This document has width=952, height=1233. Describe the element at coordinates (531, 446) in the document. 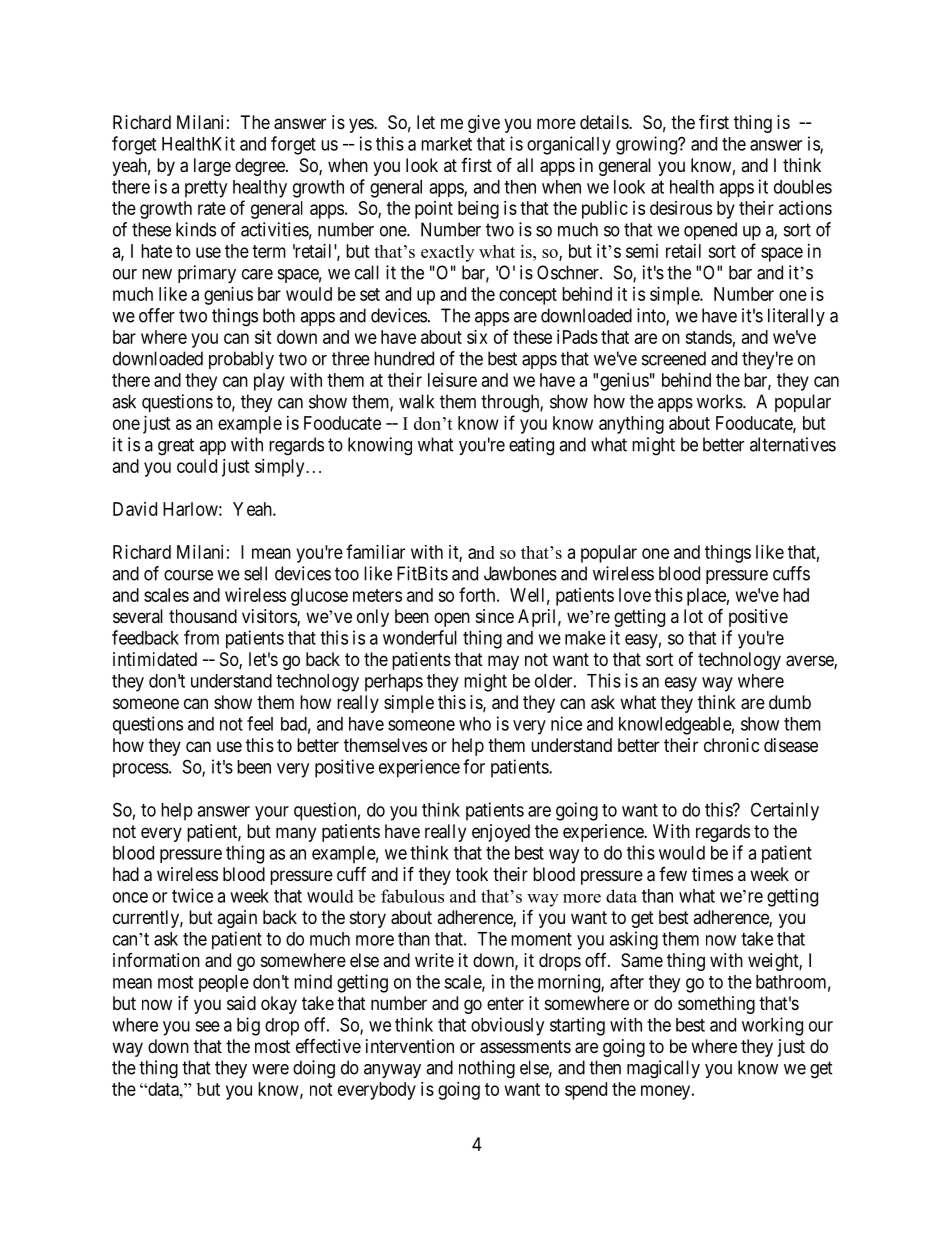

I see `eating` at that location.
